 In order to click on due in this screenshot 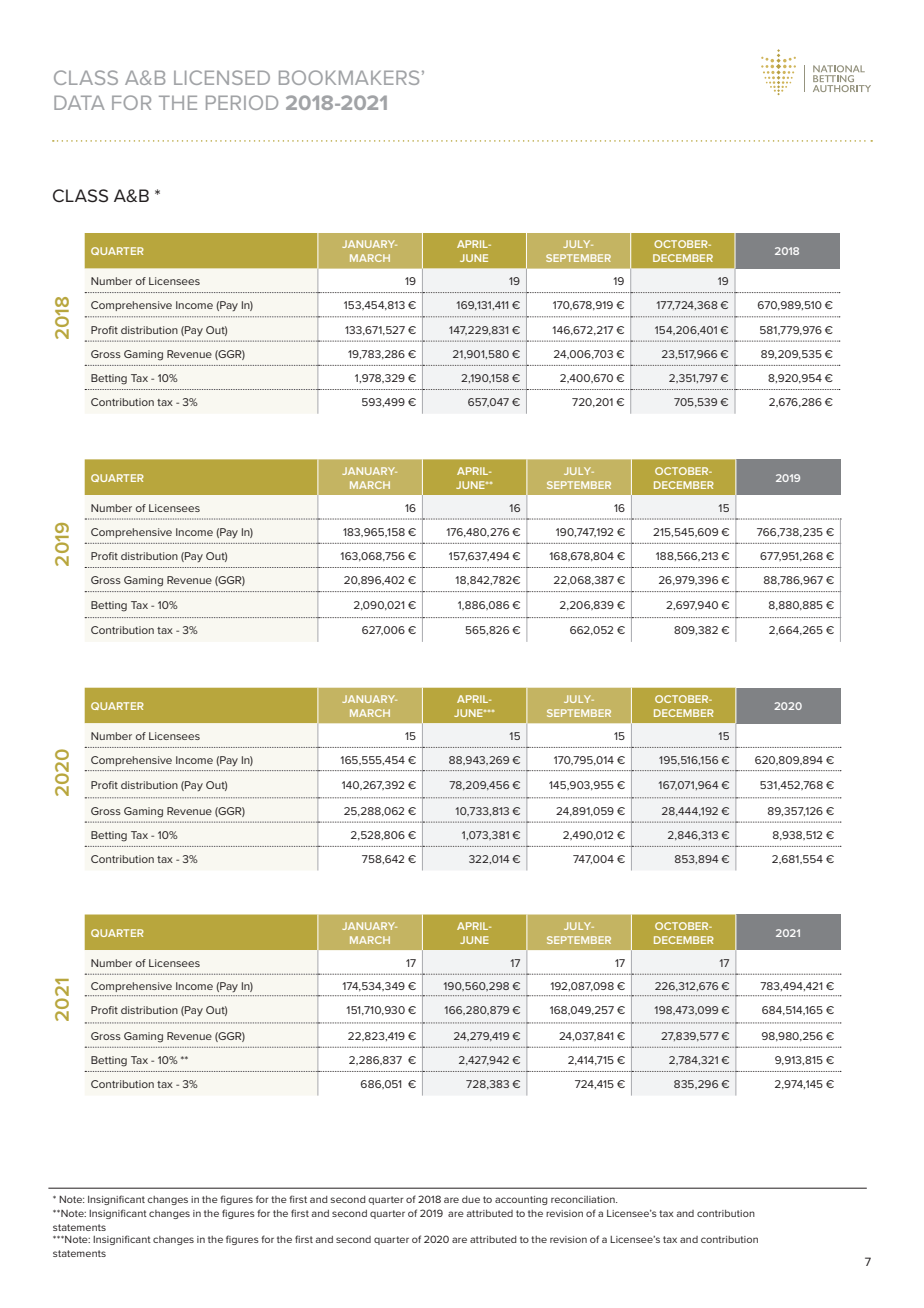, I will do `click(471, 1199)`.
